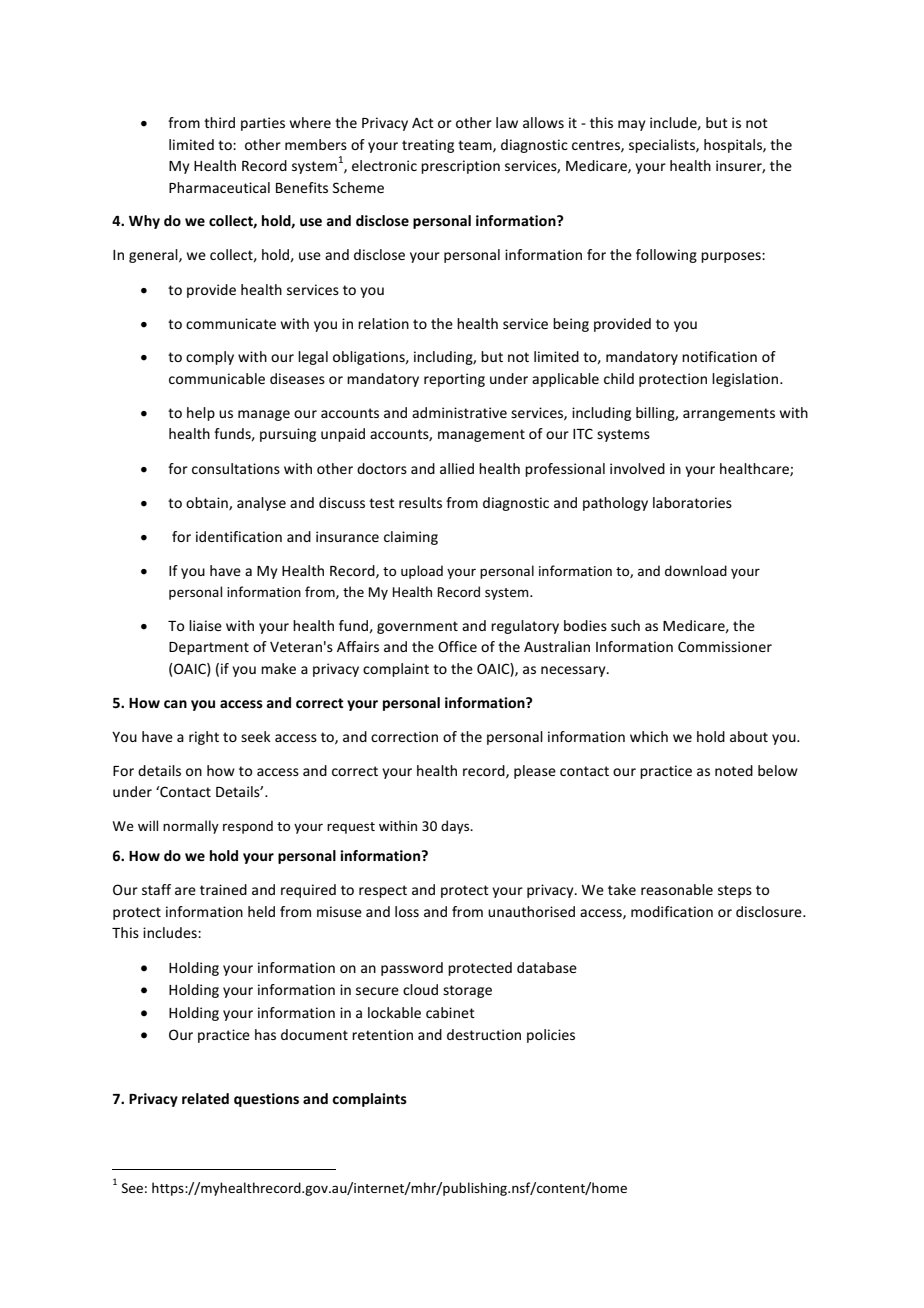 The height and width of the image is (1308, 924). What do you see at coordinates (692, 502) in the image?
I see `laboratories` at bounding box center [692, 502].
